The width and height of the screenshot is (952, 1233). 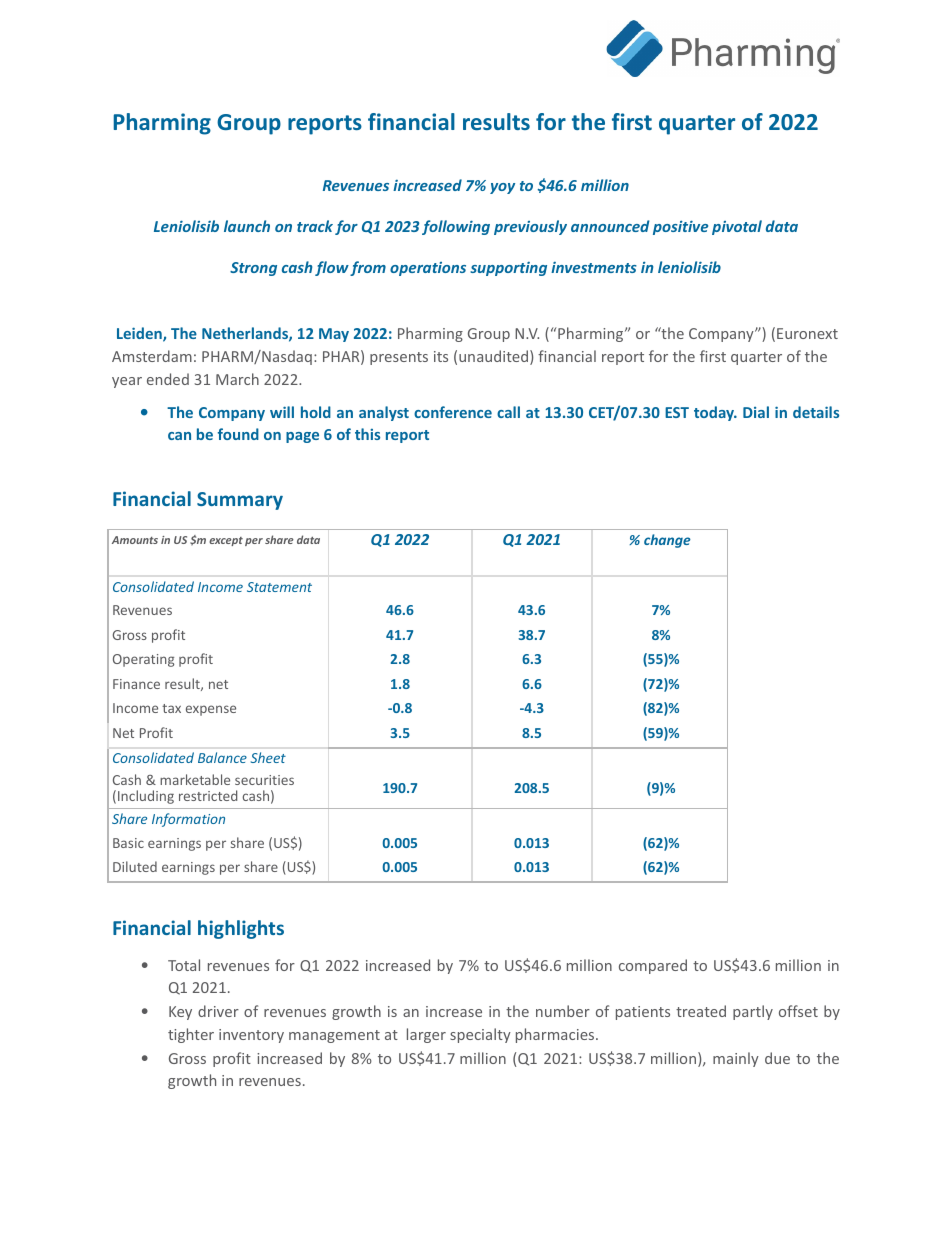 What do you see at coordinates (480, 1035) in the screenshot?
I see `specialty` at bounding box center [480, 1035].
